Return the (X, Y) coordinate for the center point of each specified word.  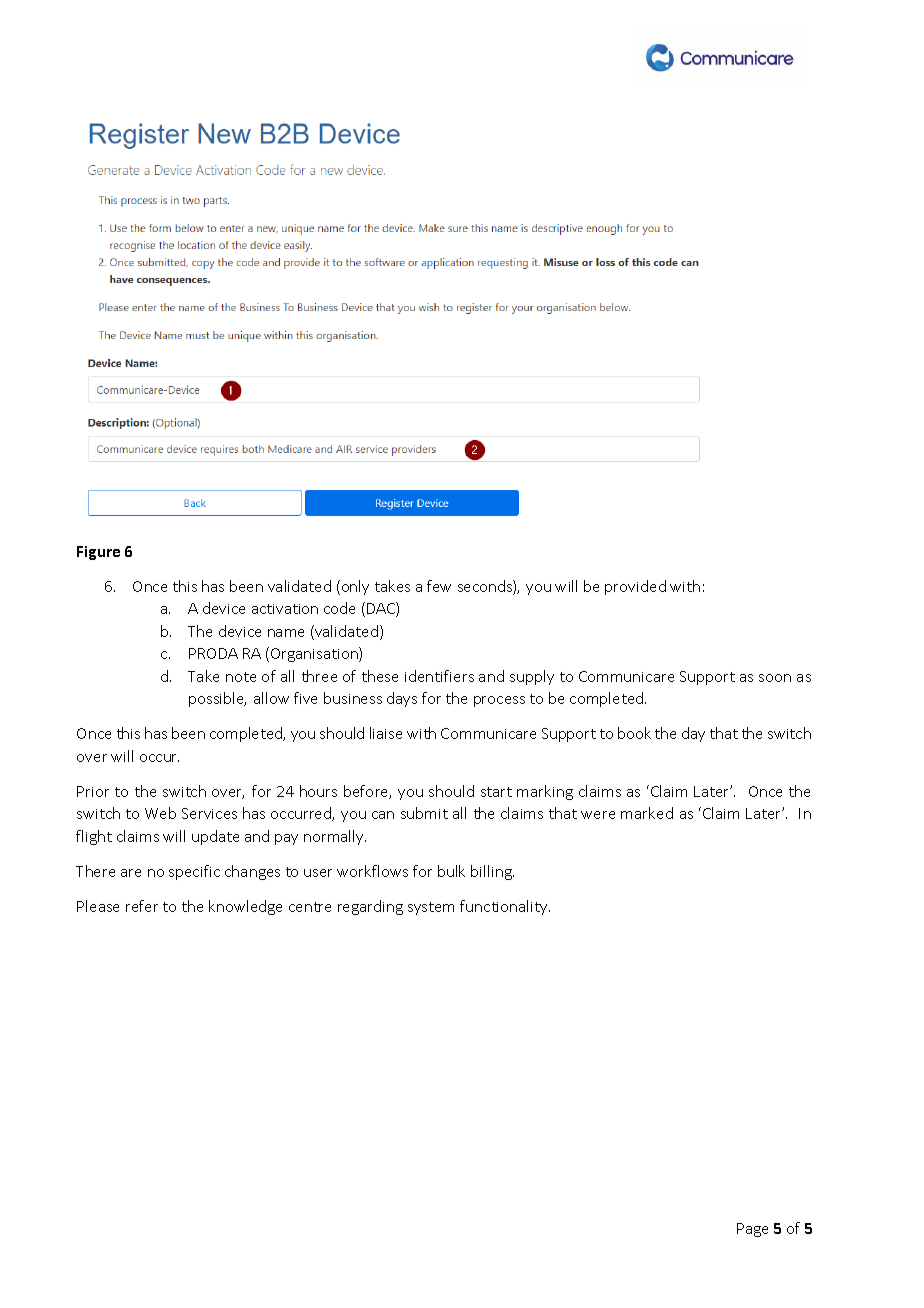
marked (647, 813)
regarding (370, 907)
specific (194, 872)
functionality (505, 907)
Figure (98, 553)
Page (752, 1230)
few (439, 586)
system (431, 908)
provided (635, 587)
